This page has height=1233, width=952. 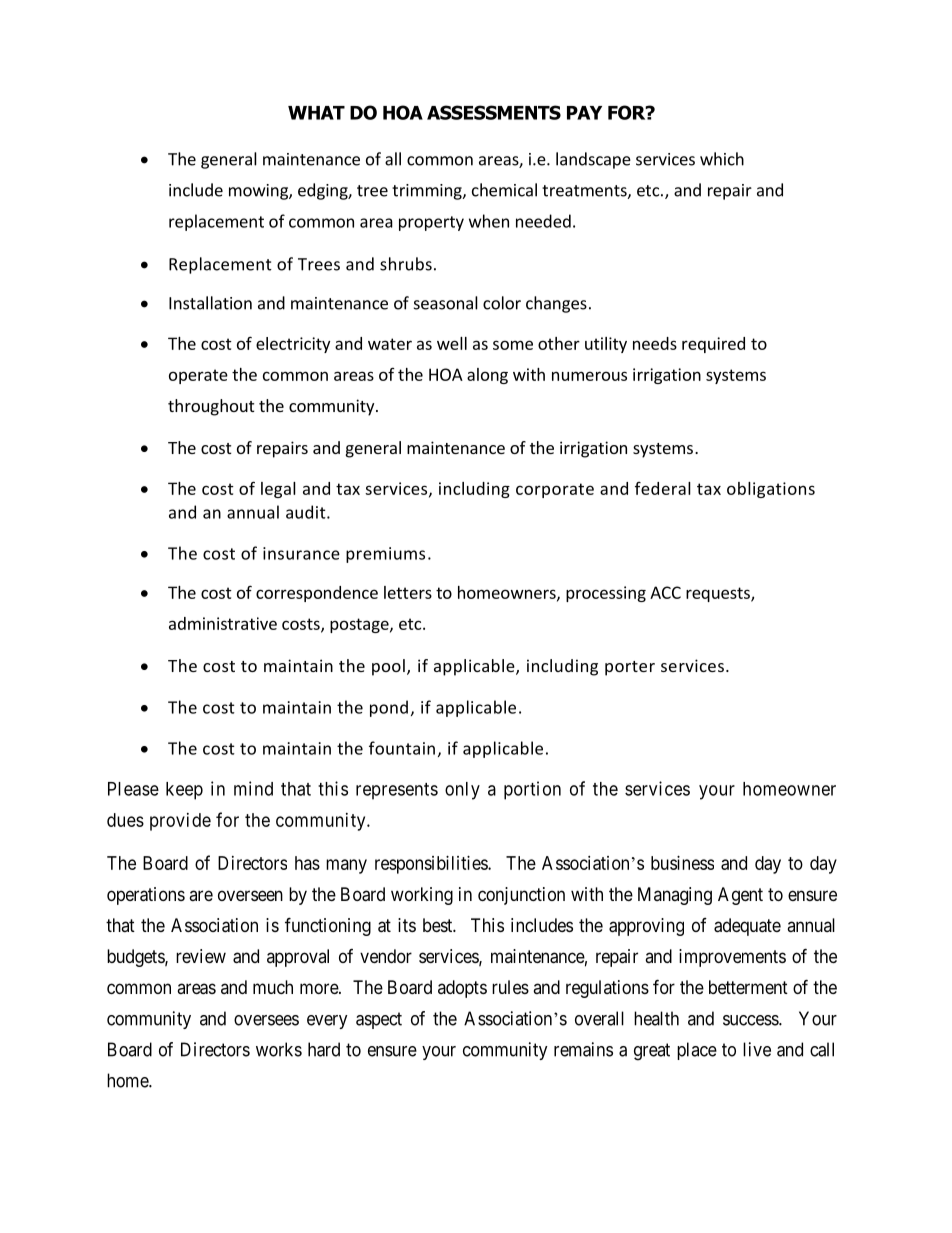 I want to click on only, so click(x=462, y=791).
